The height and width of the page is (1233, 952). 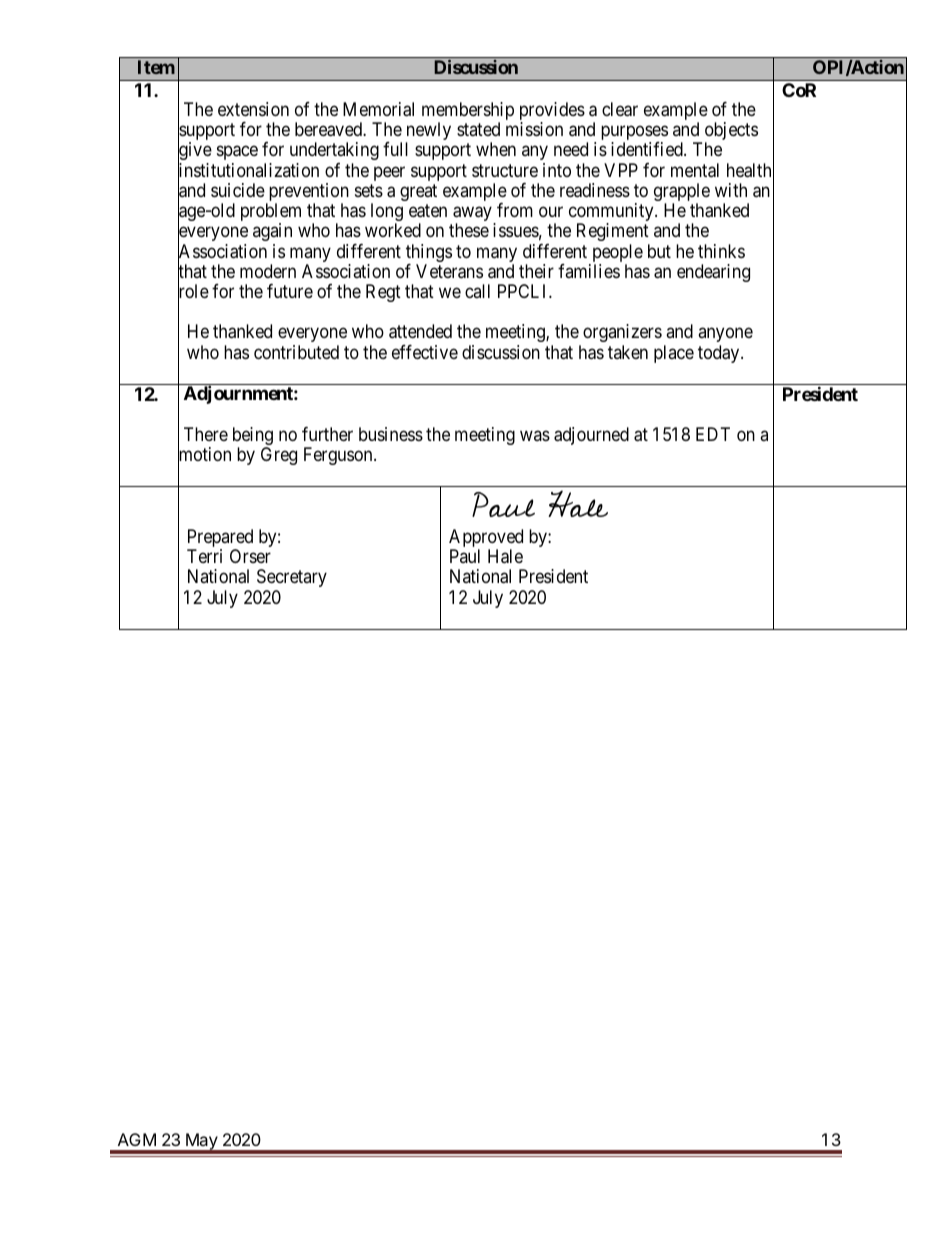 What do you see at coordinates (204, 556) in the page?
I see `Terri` at bounding box center [204, 556].
